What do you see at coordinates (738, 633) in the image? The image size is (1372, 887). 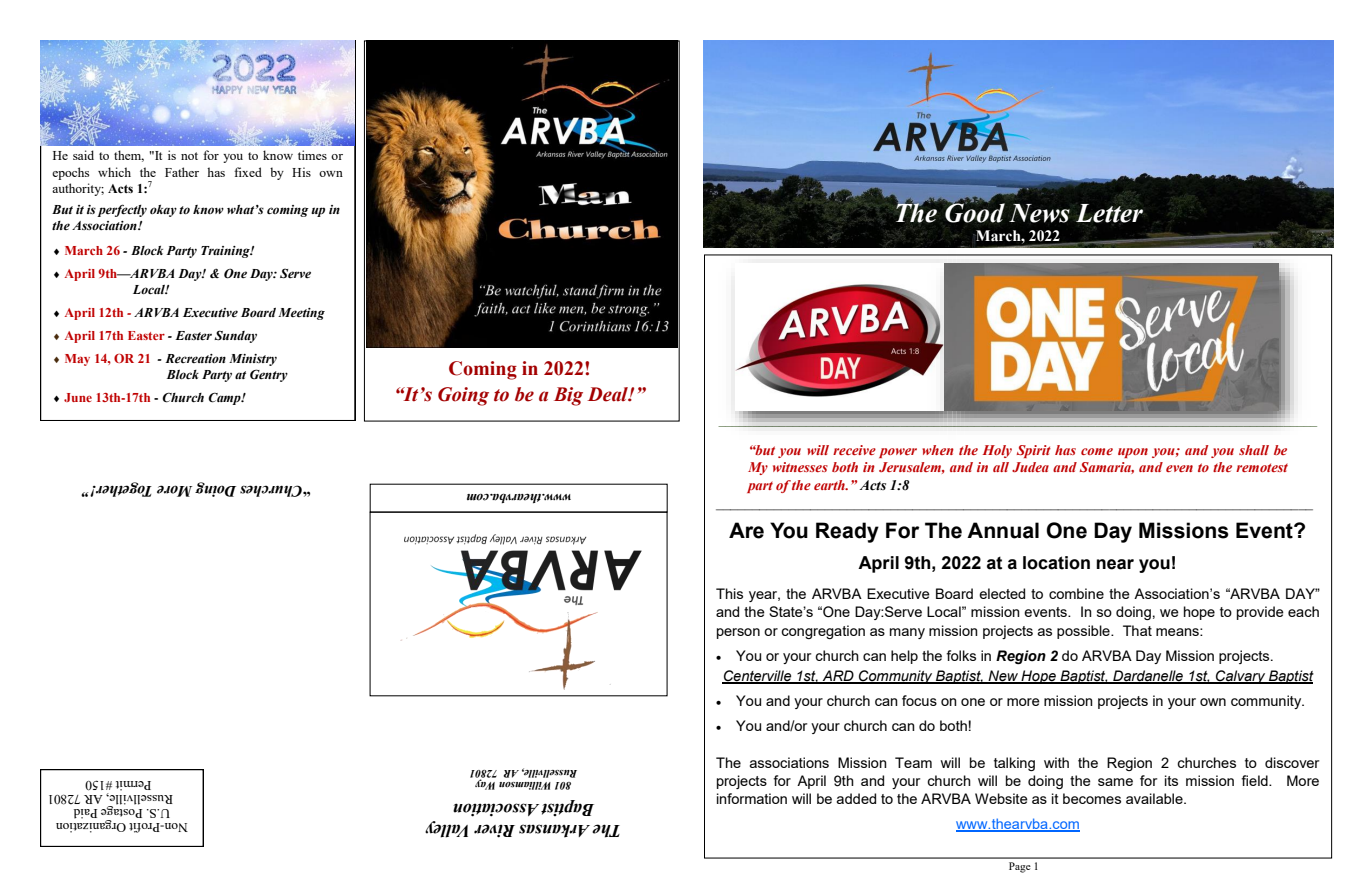 I see `person` at bounding box center [738, 633].
